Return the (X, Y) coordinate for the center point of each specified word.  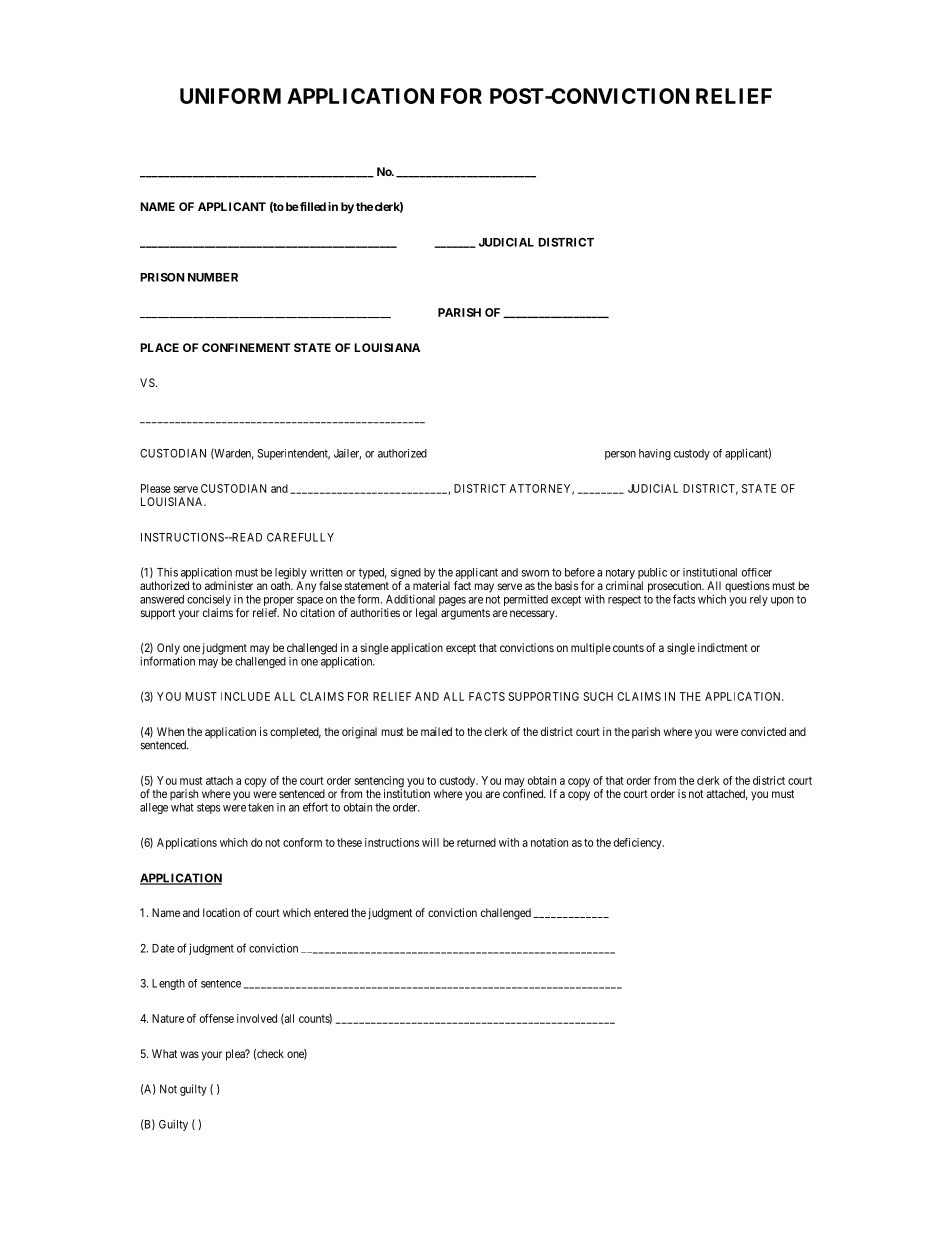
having (655, 454)
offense (217, 1018)
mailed (436, 731)
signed (406, 575)
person (620, 455)
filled (312, 206)
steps (208, 808)
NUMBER (213, 277)
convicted (763, 731)
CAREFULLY (300, 537)
